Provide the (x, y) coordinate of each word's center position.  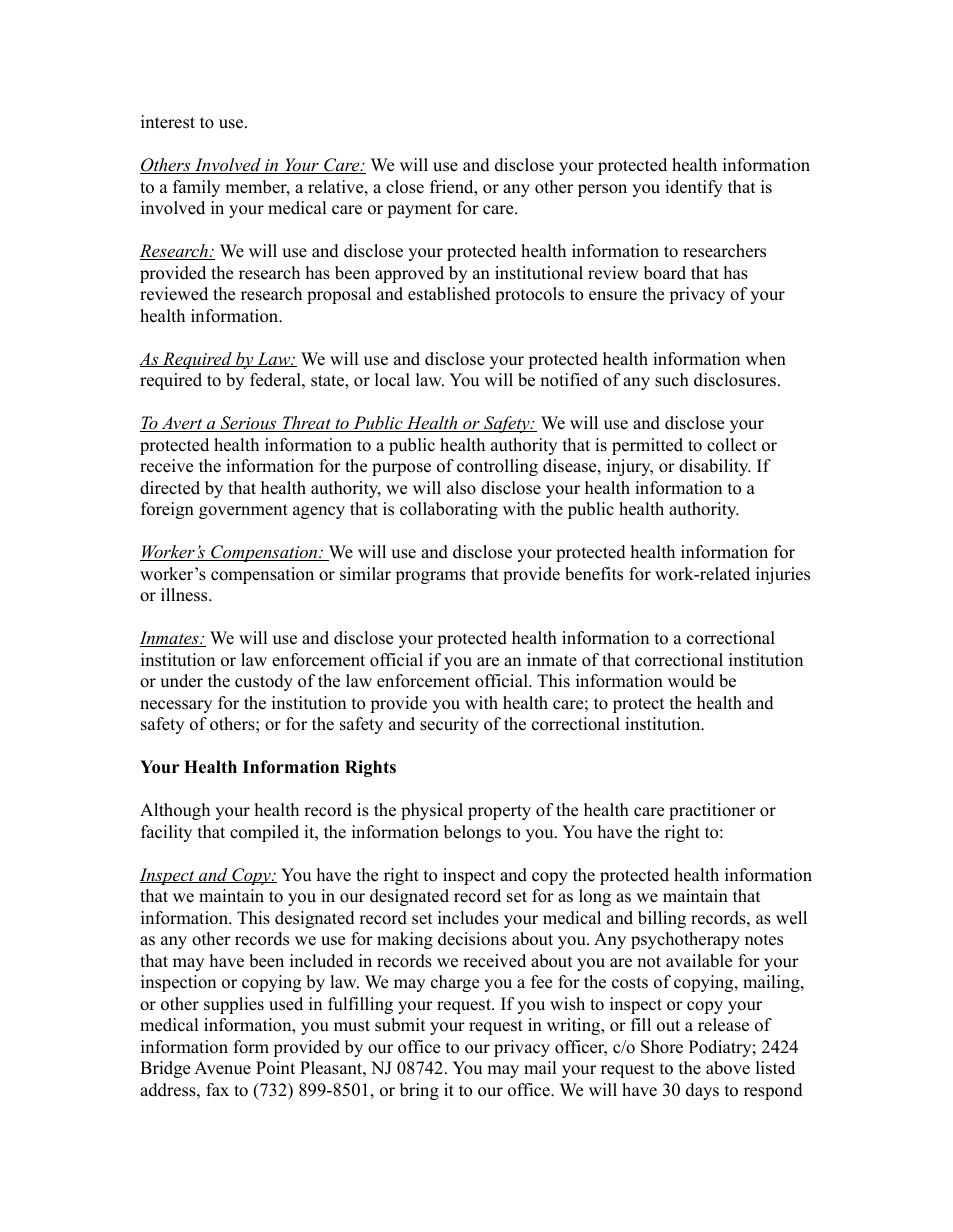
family (196, 188)
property (499, 812)
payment (419, 210)
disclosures (735, 380)
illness (185, 595)
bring (419, 1091)
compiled (264, 833)
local (392, 380)
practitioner (712, 811)
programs (430, 577)
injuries (783, 575)
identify (694, 188)
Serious (248, 424)
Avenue (222, 1068)
